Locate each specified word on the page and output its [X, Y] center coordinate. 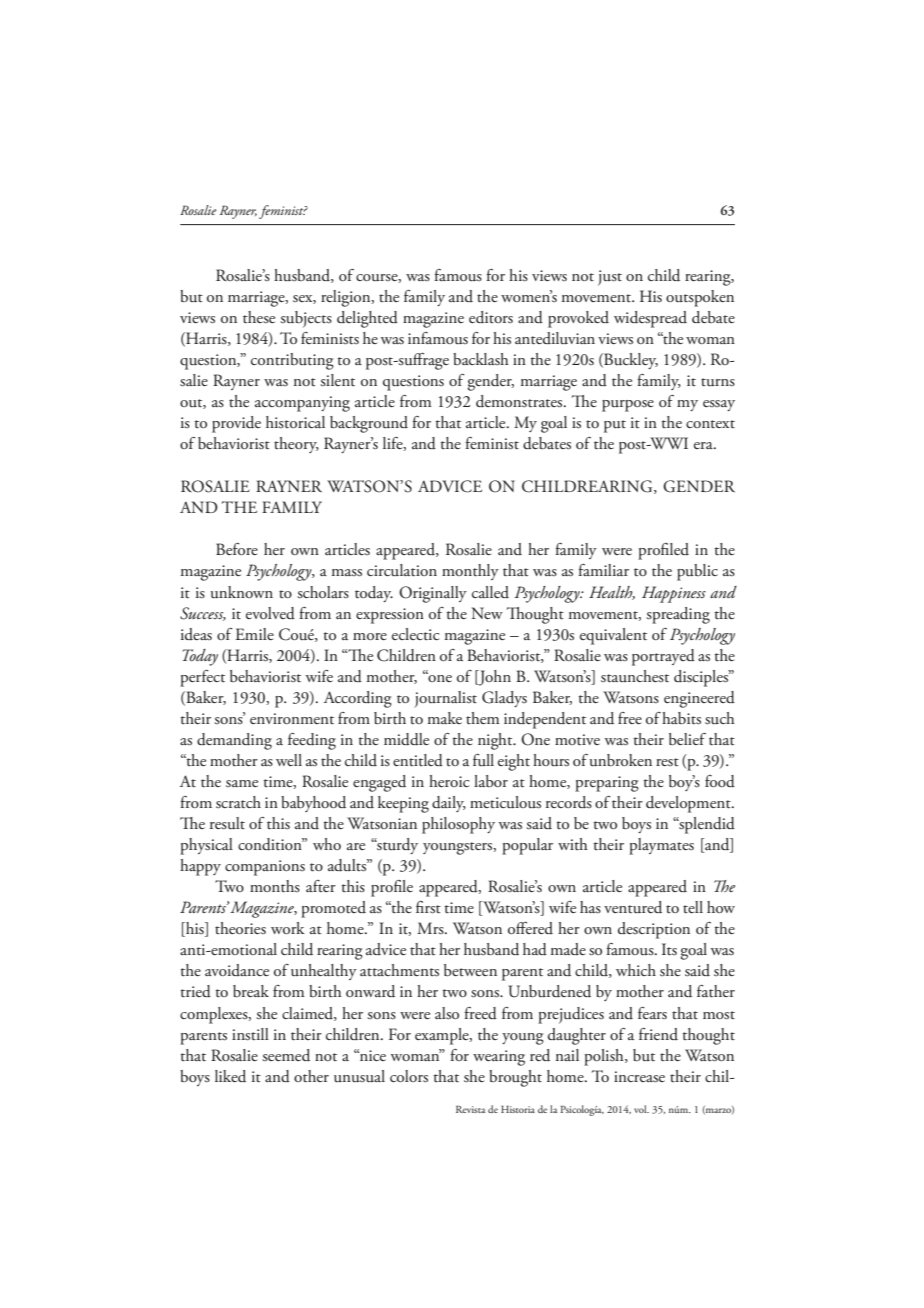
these [259, 317]
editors [491, 317]
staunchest [635, 676]
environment [292, 718]
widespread [650, 319]
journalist [445, 699]
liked [230, 1076]
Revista [470, 1109]
